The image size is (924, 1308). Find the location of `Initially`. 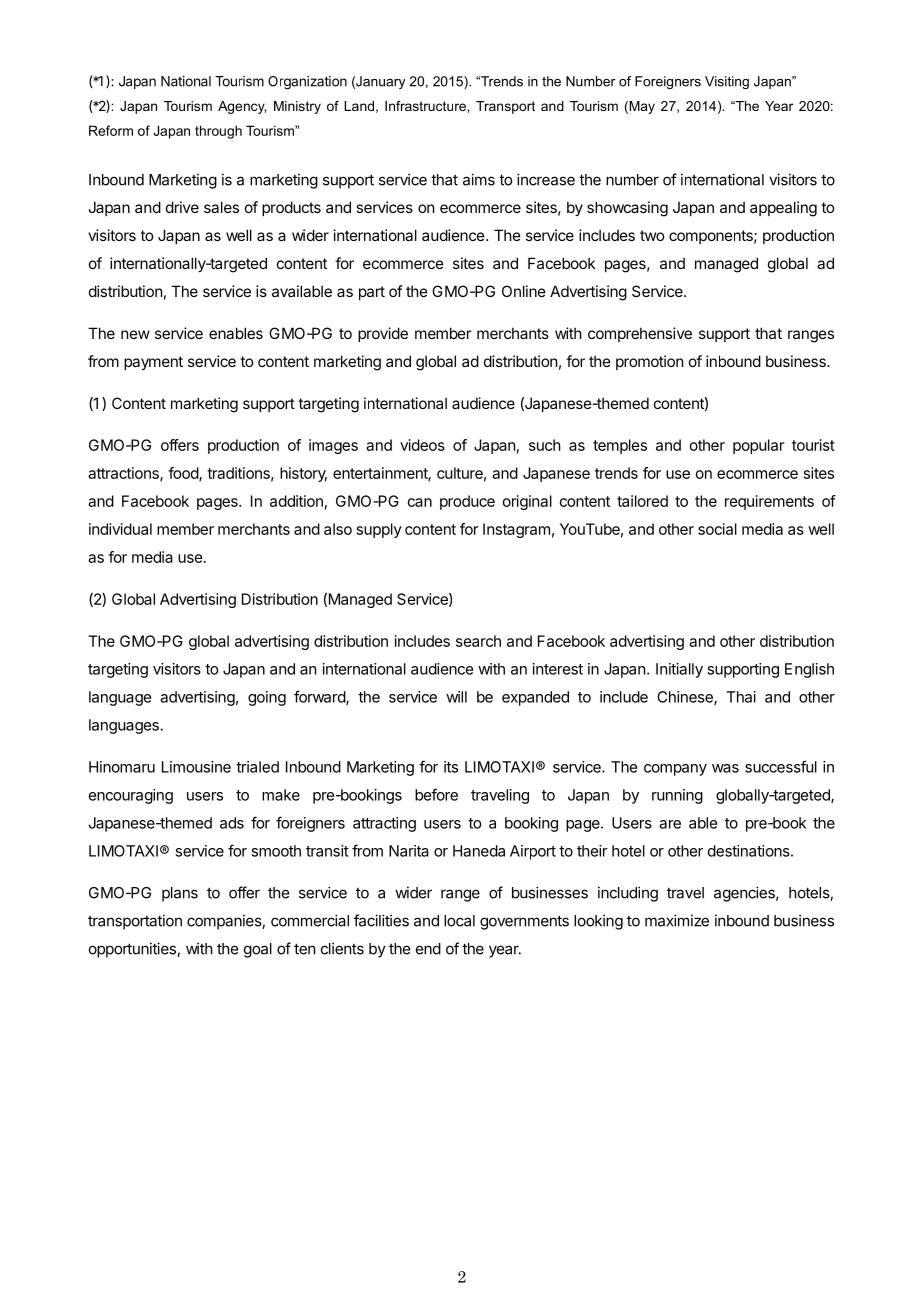

Initially is located at coordinates (679, 670).
